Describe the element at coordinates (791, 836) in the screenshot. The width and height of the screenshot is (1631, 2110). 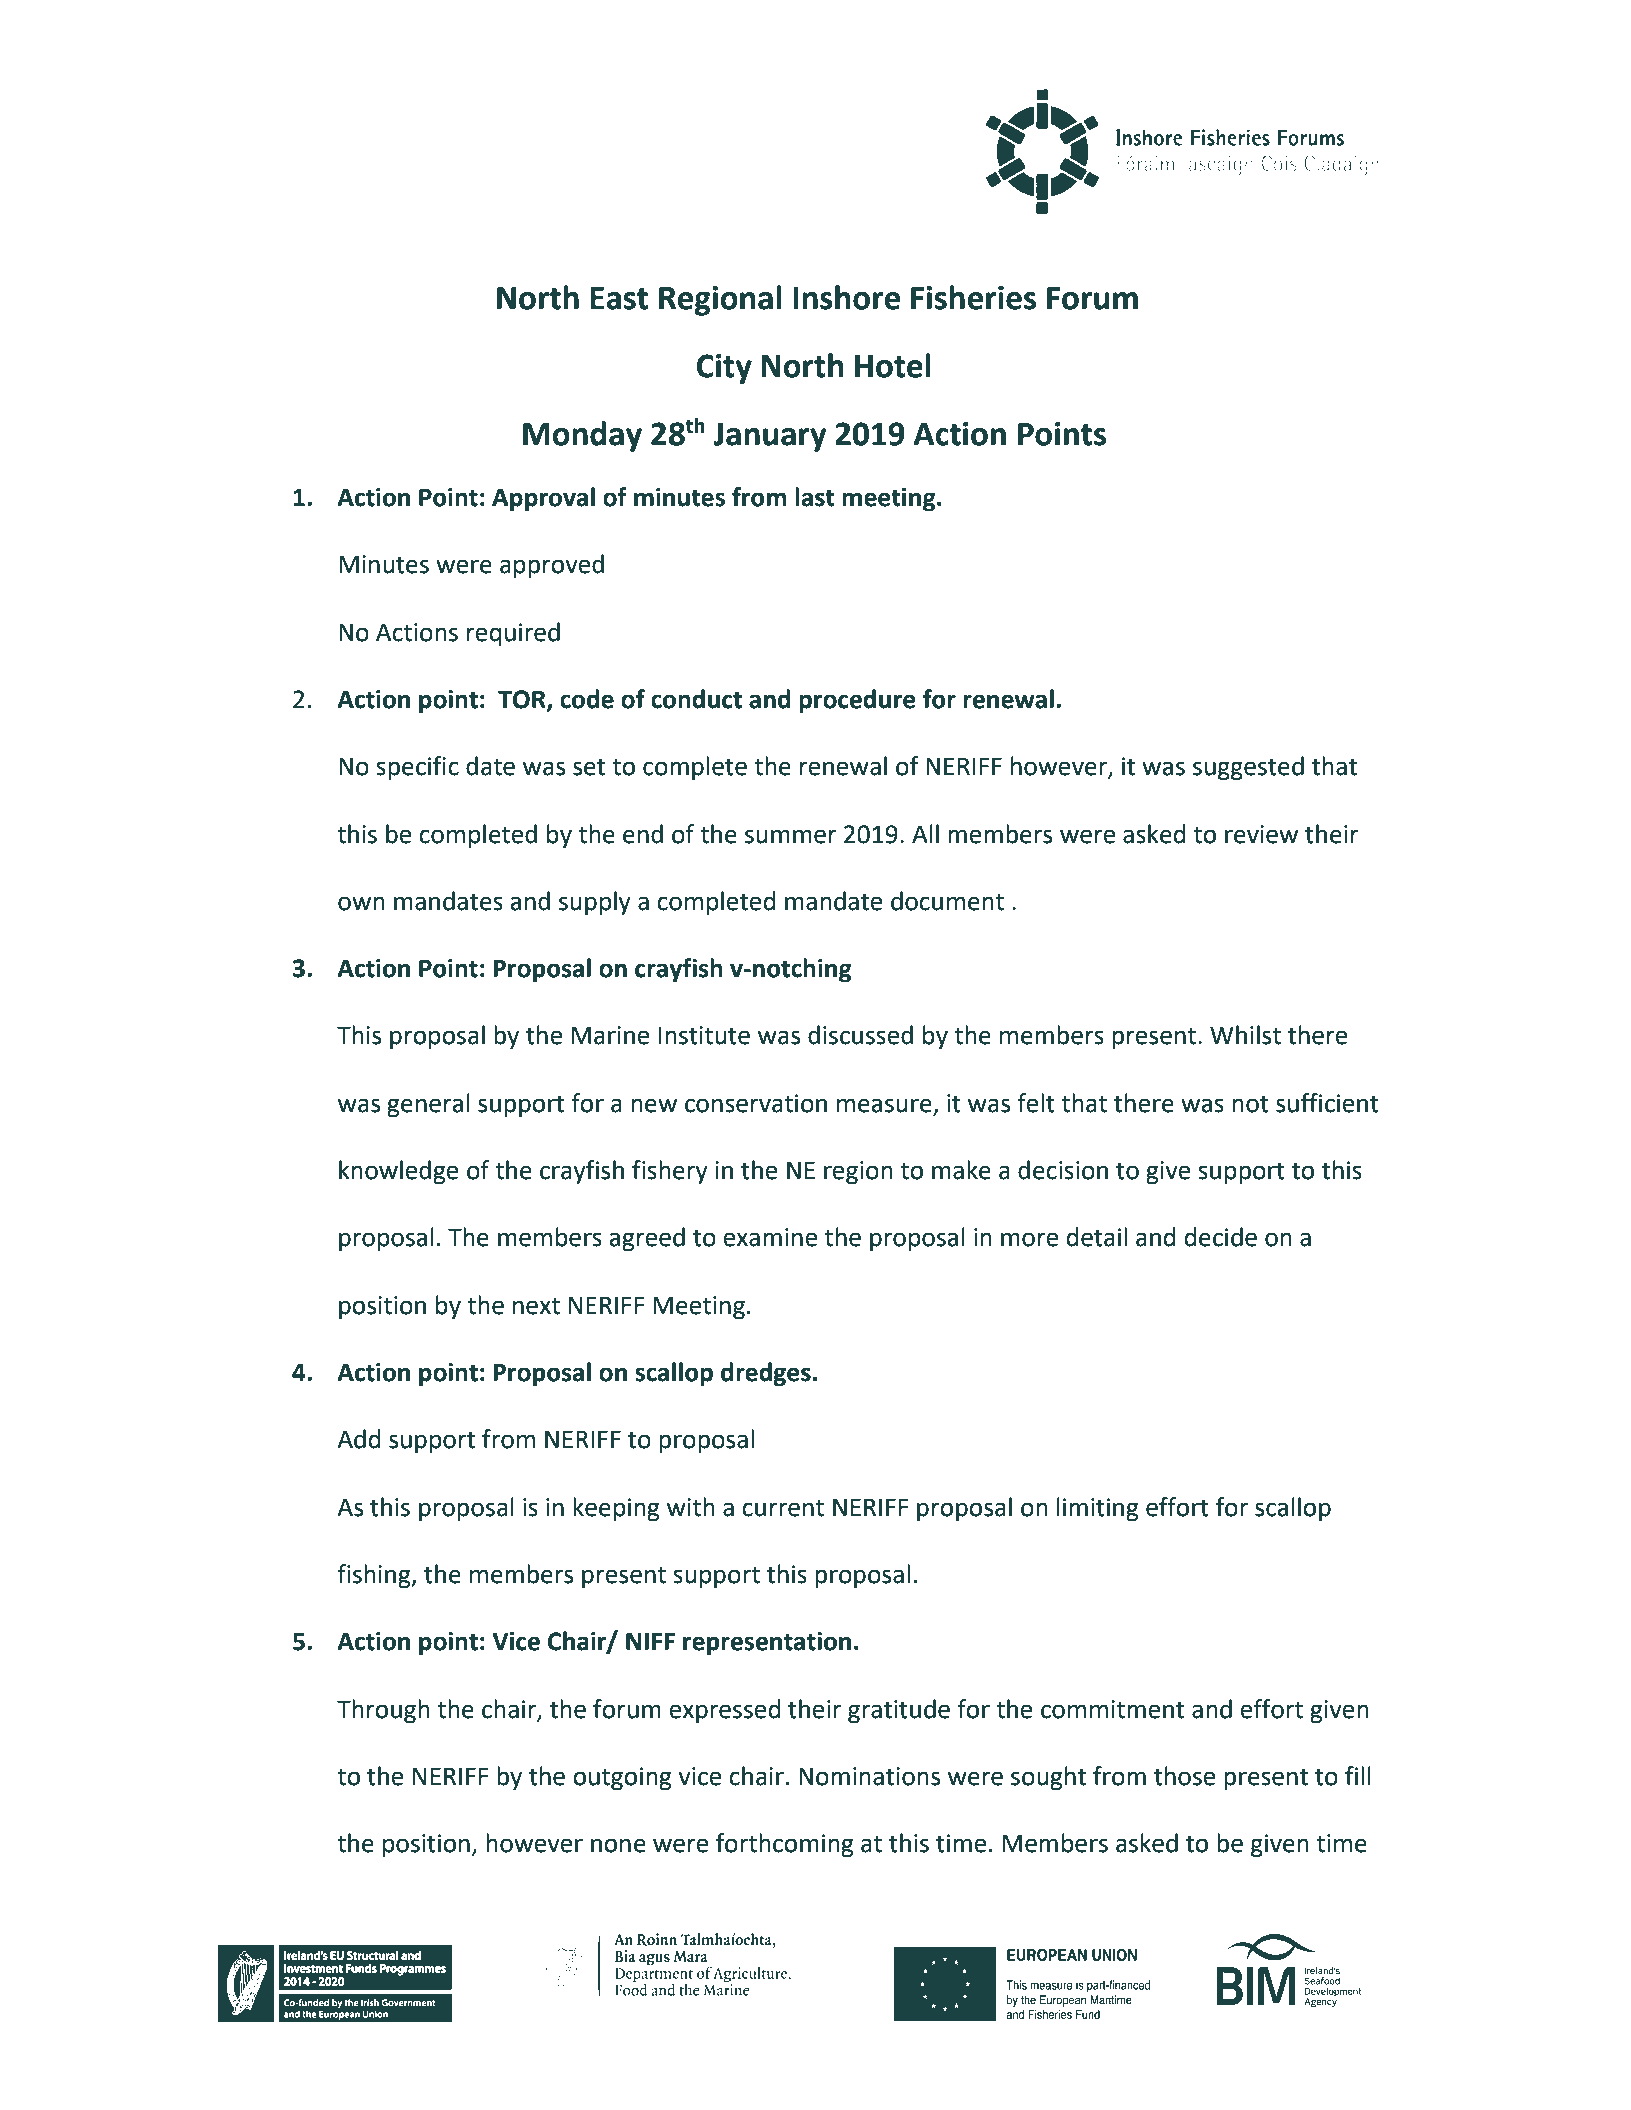
I see `summer` at that location.
